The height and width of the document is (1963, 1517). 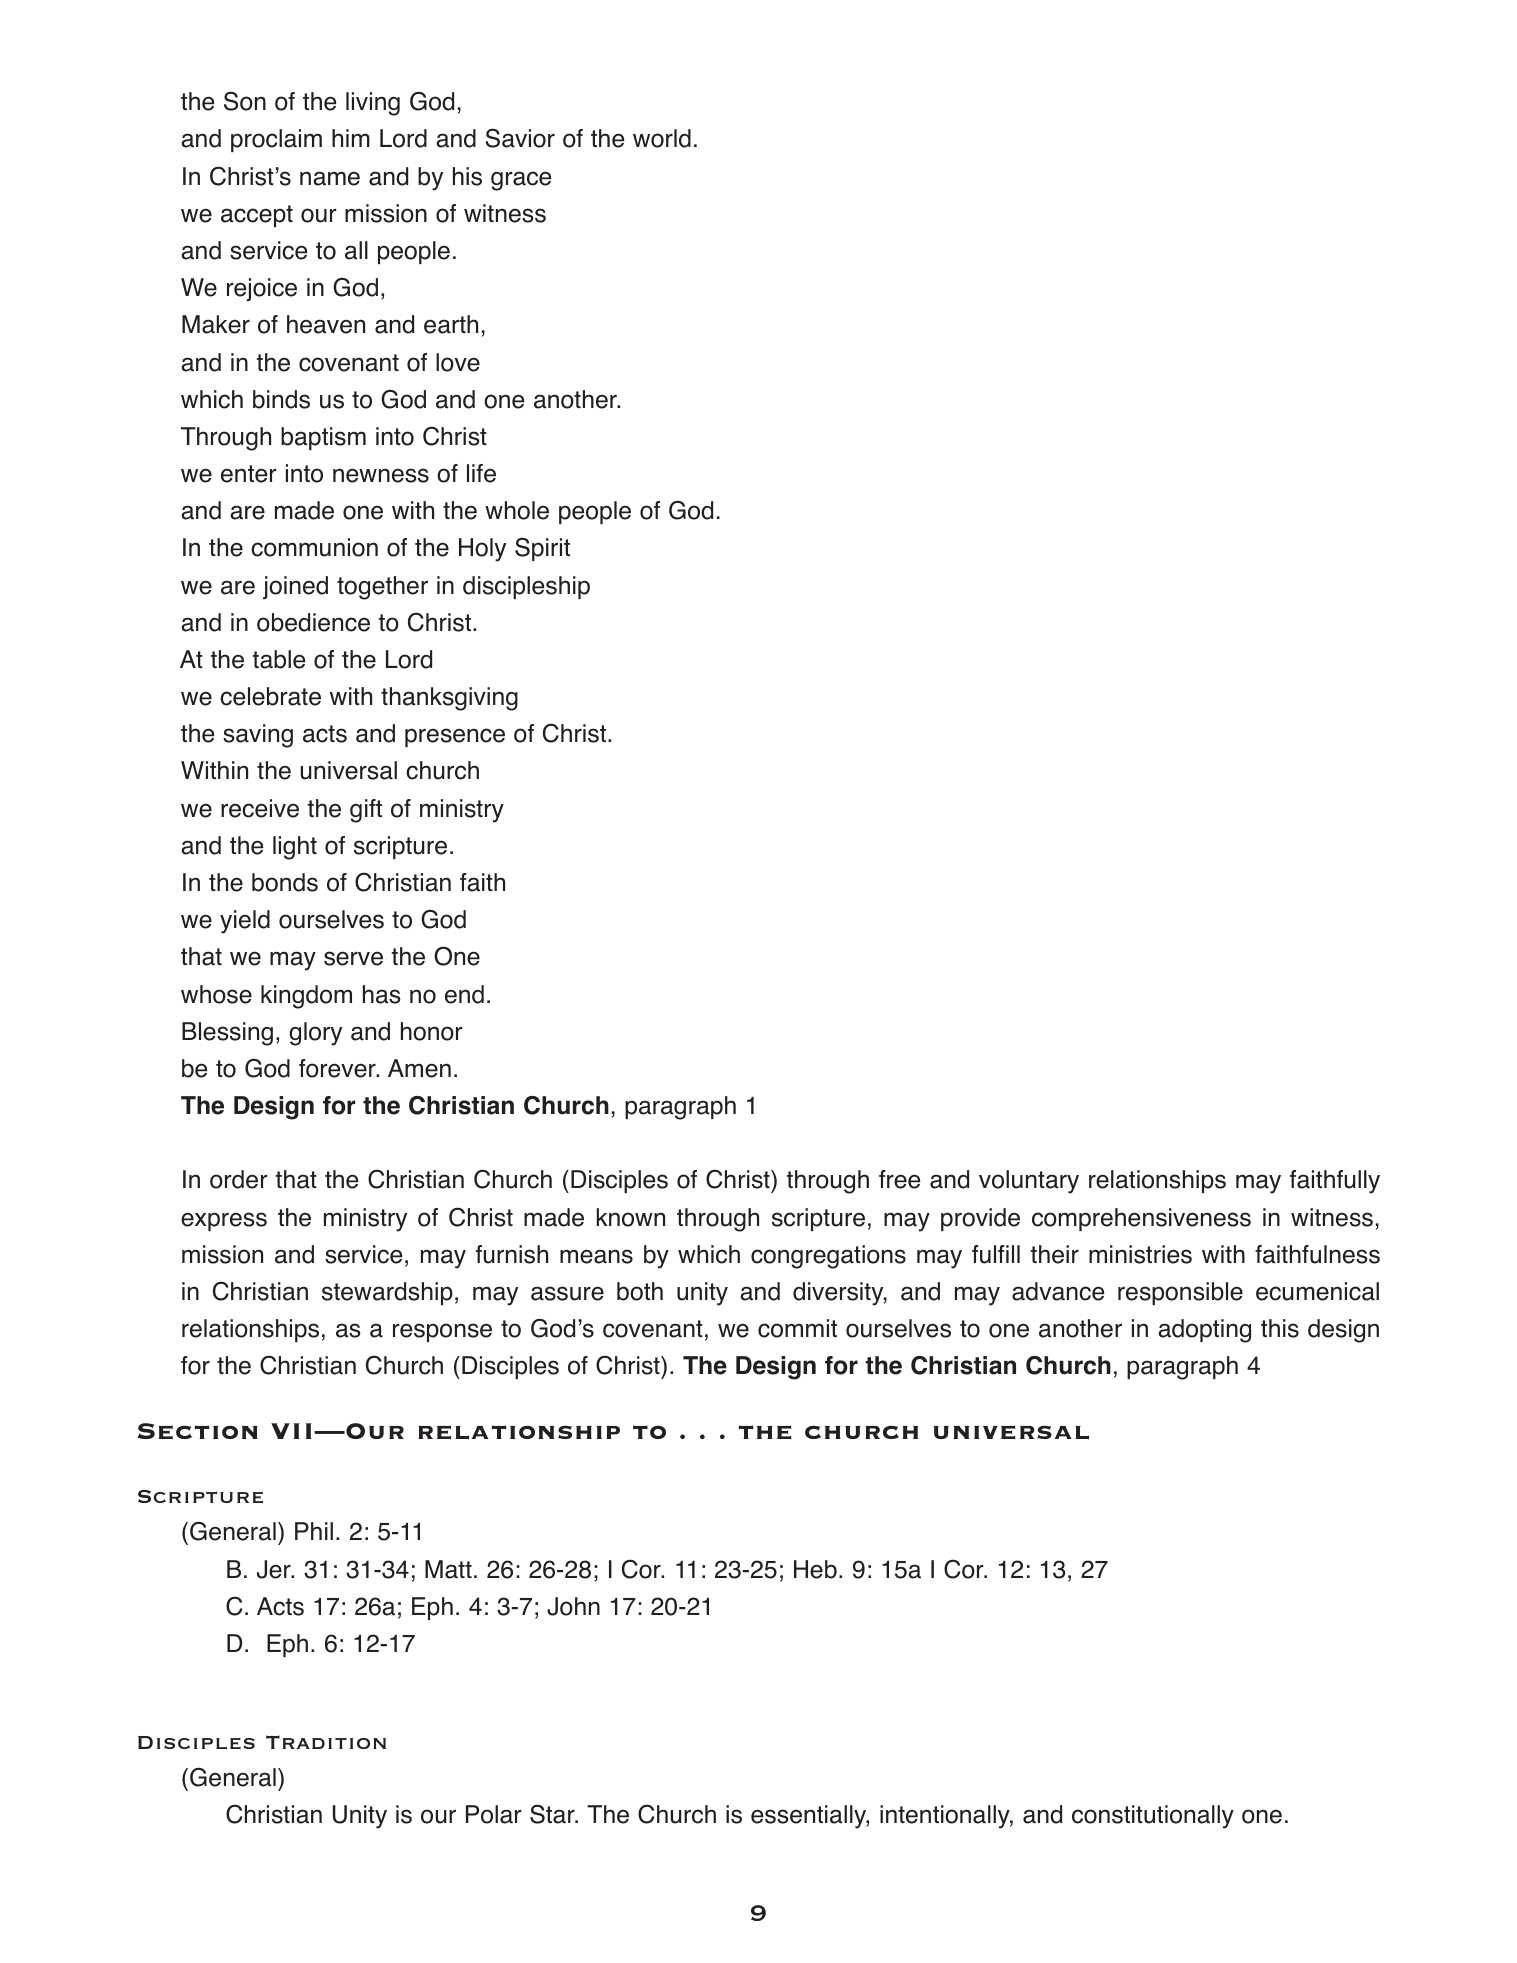 What do you see at coordinates (1029, 1182) in the document?
I see `voluntary` at bounding box center [1029, 1182].
